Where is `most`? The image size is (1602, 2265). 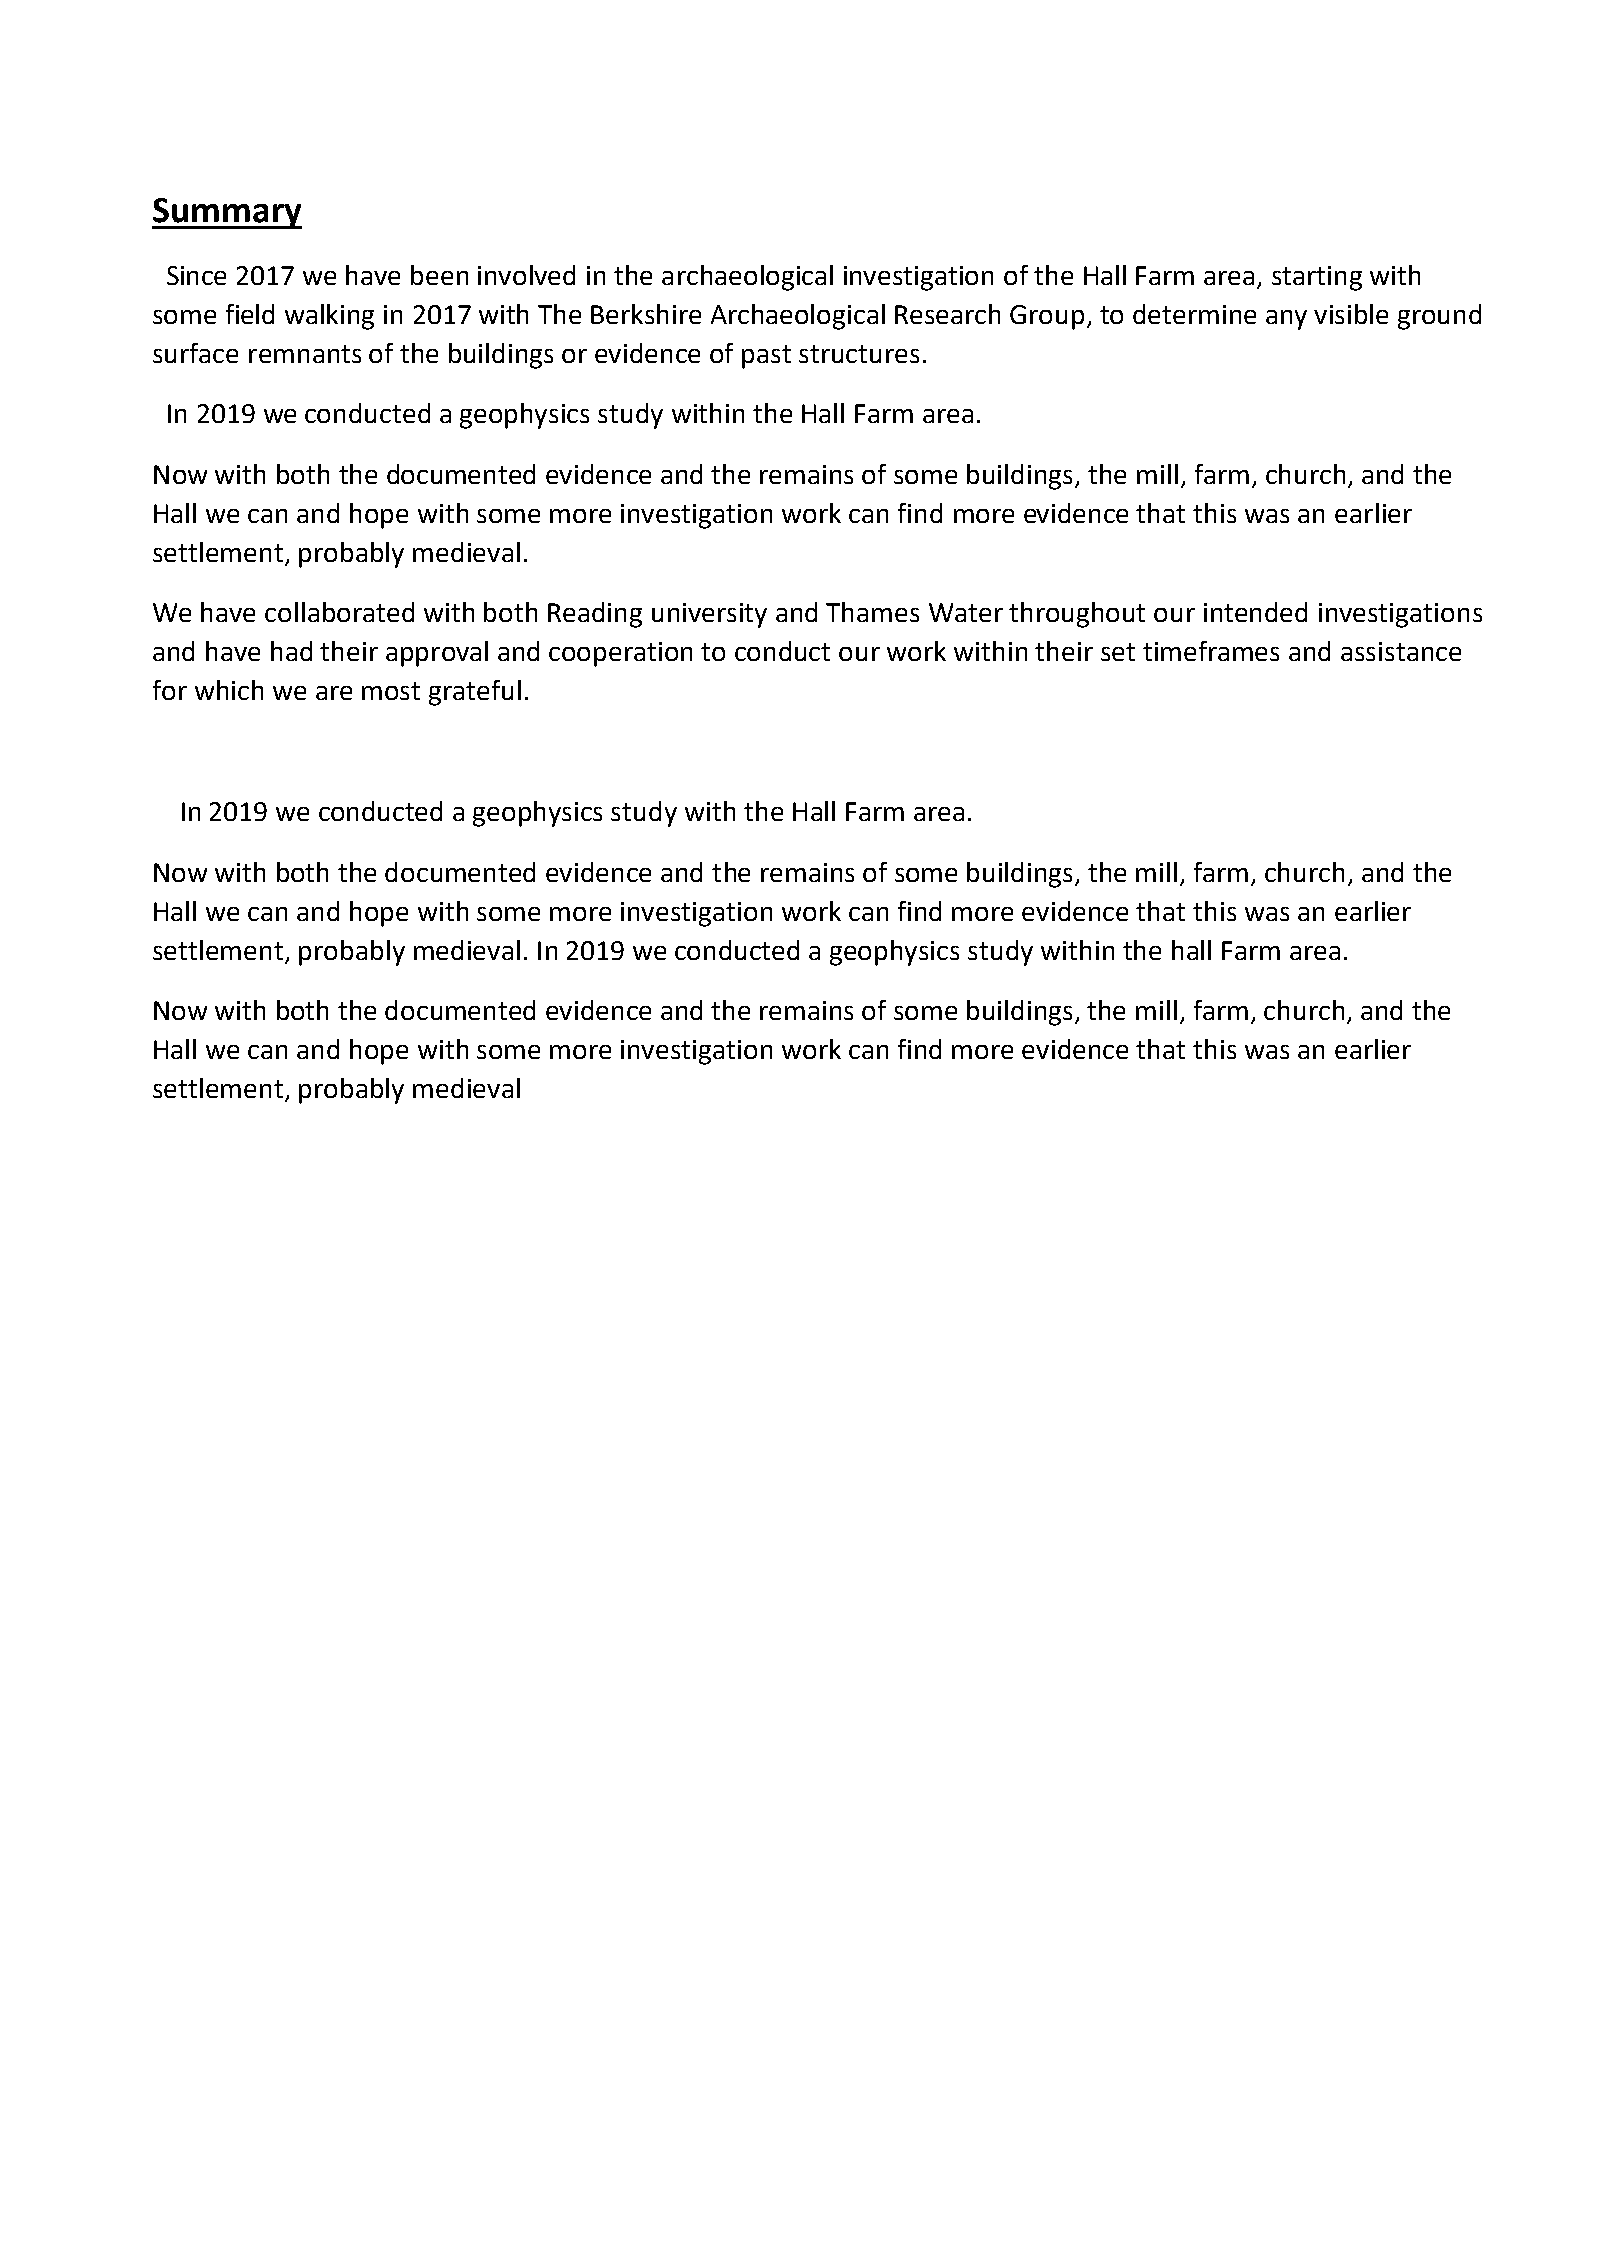 most is located at coordinates (391, 691).
